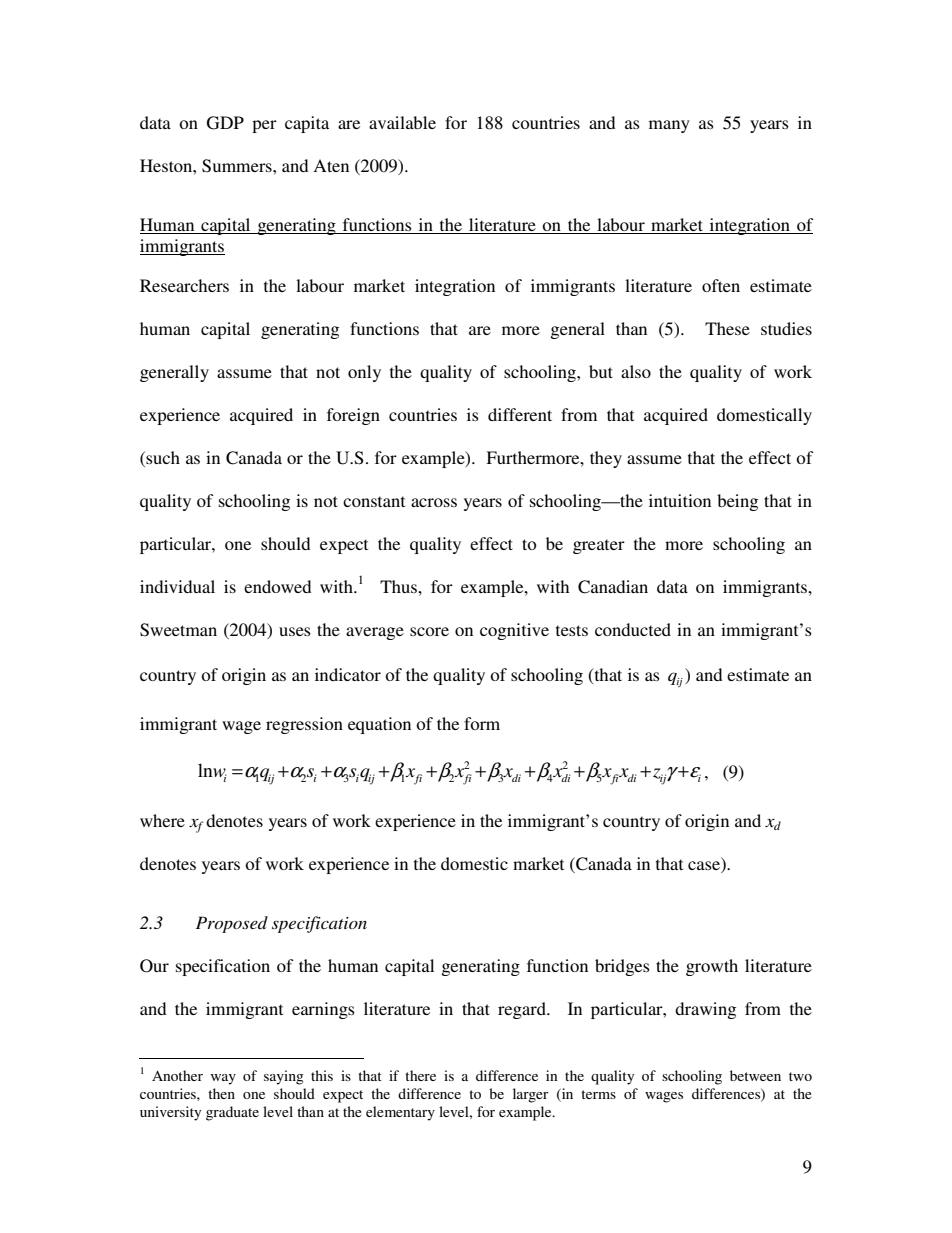 The height and width of the screenshot is (1233, 952). What do you see at coordinates (434, 502) in the screenshot?
I see `across` at bounding box center [434, 502].
